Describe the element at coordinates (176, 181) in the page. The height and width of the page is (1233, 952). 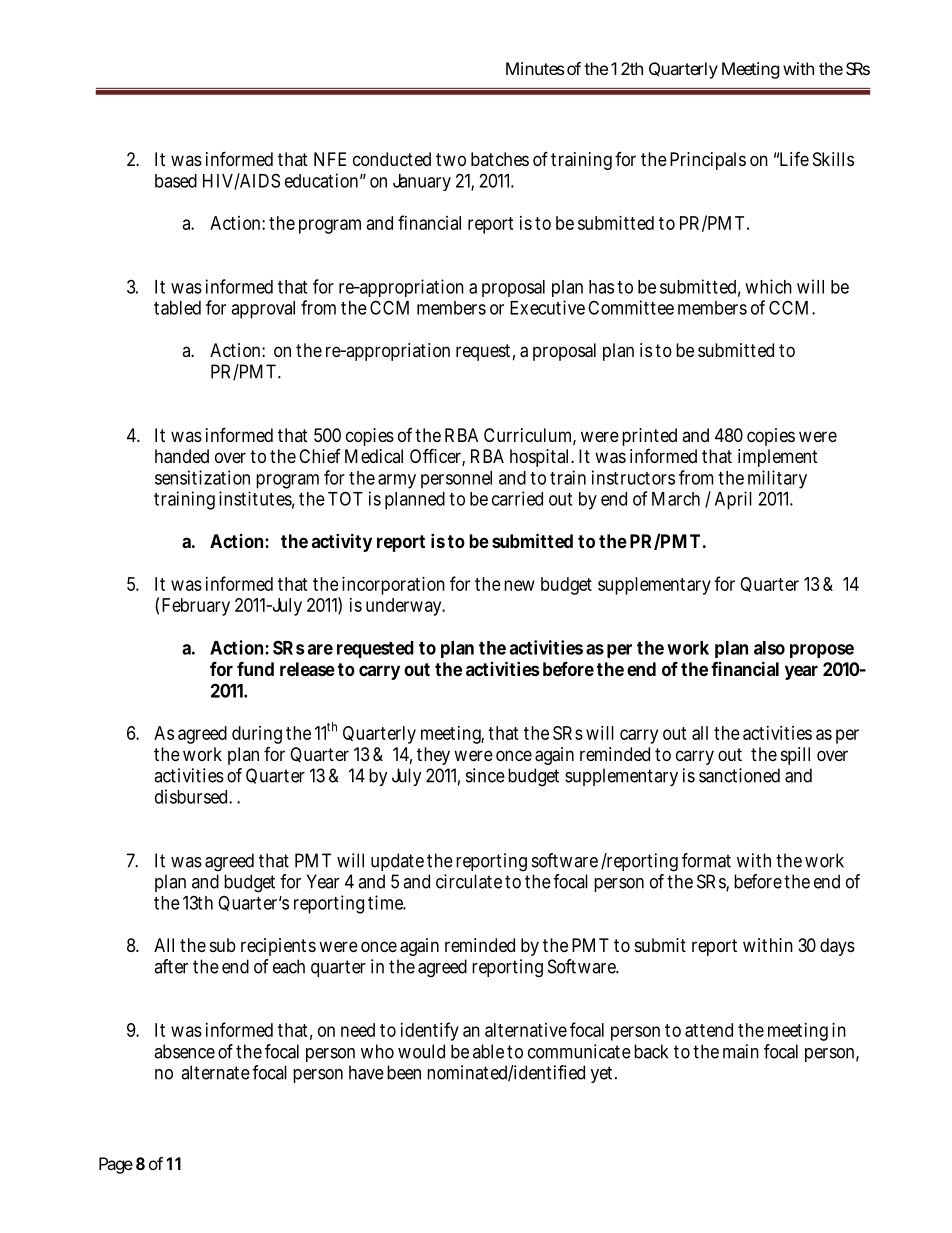
I see `based` at that location.
